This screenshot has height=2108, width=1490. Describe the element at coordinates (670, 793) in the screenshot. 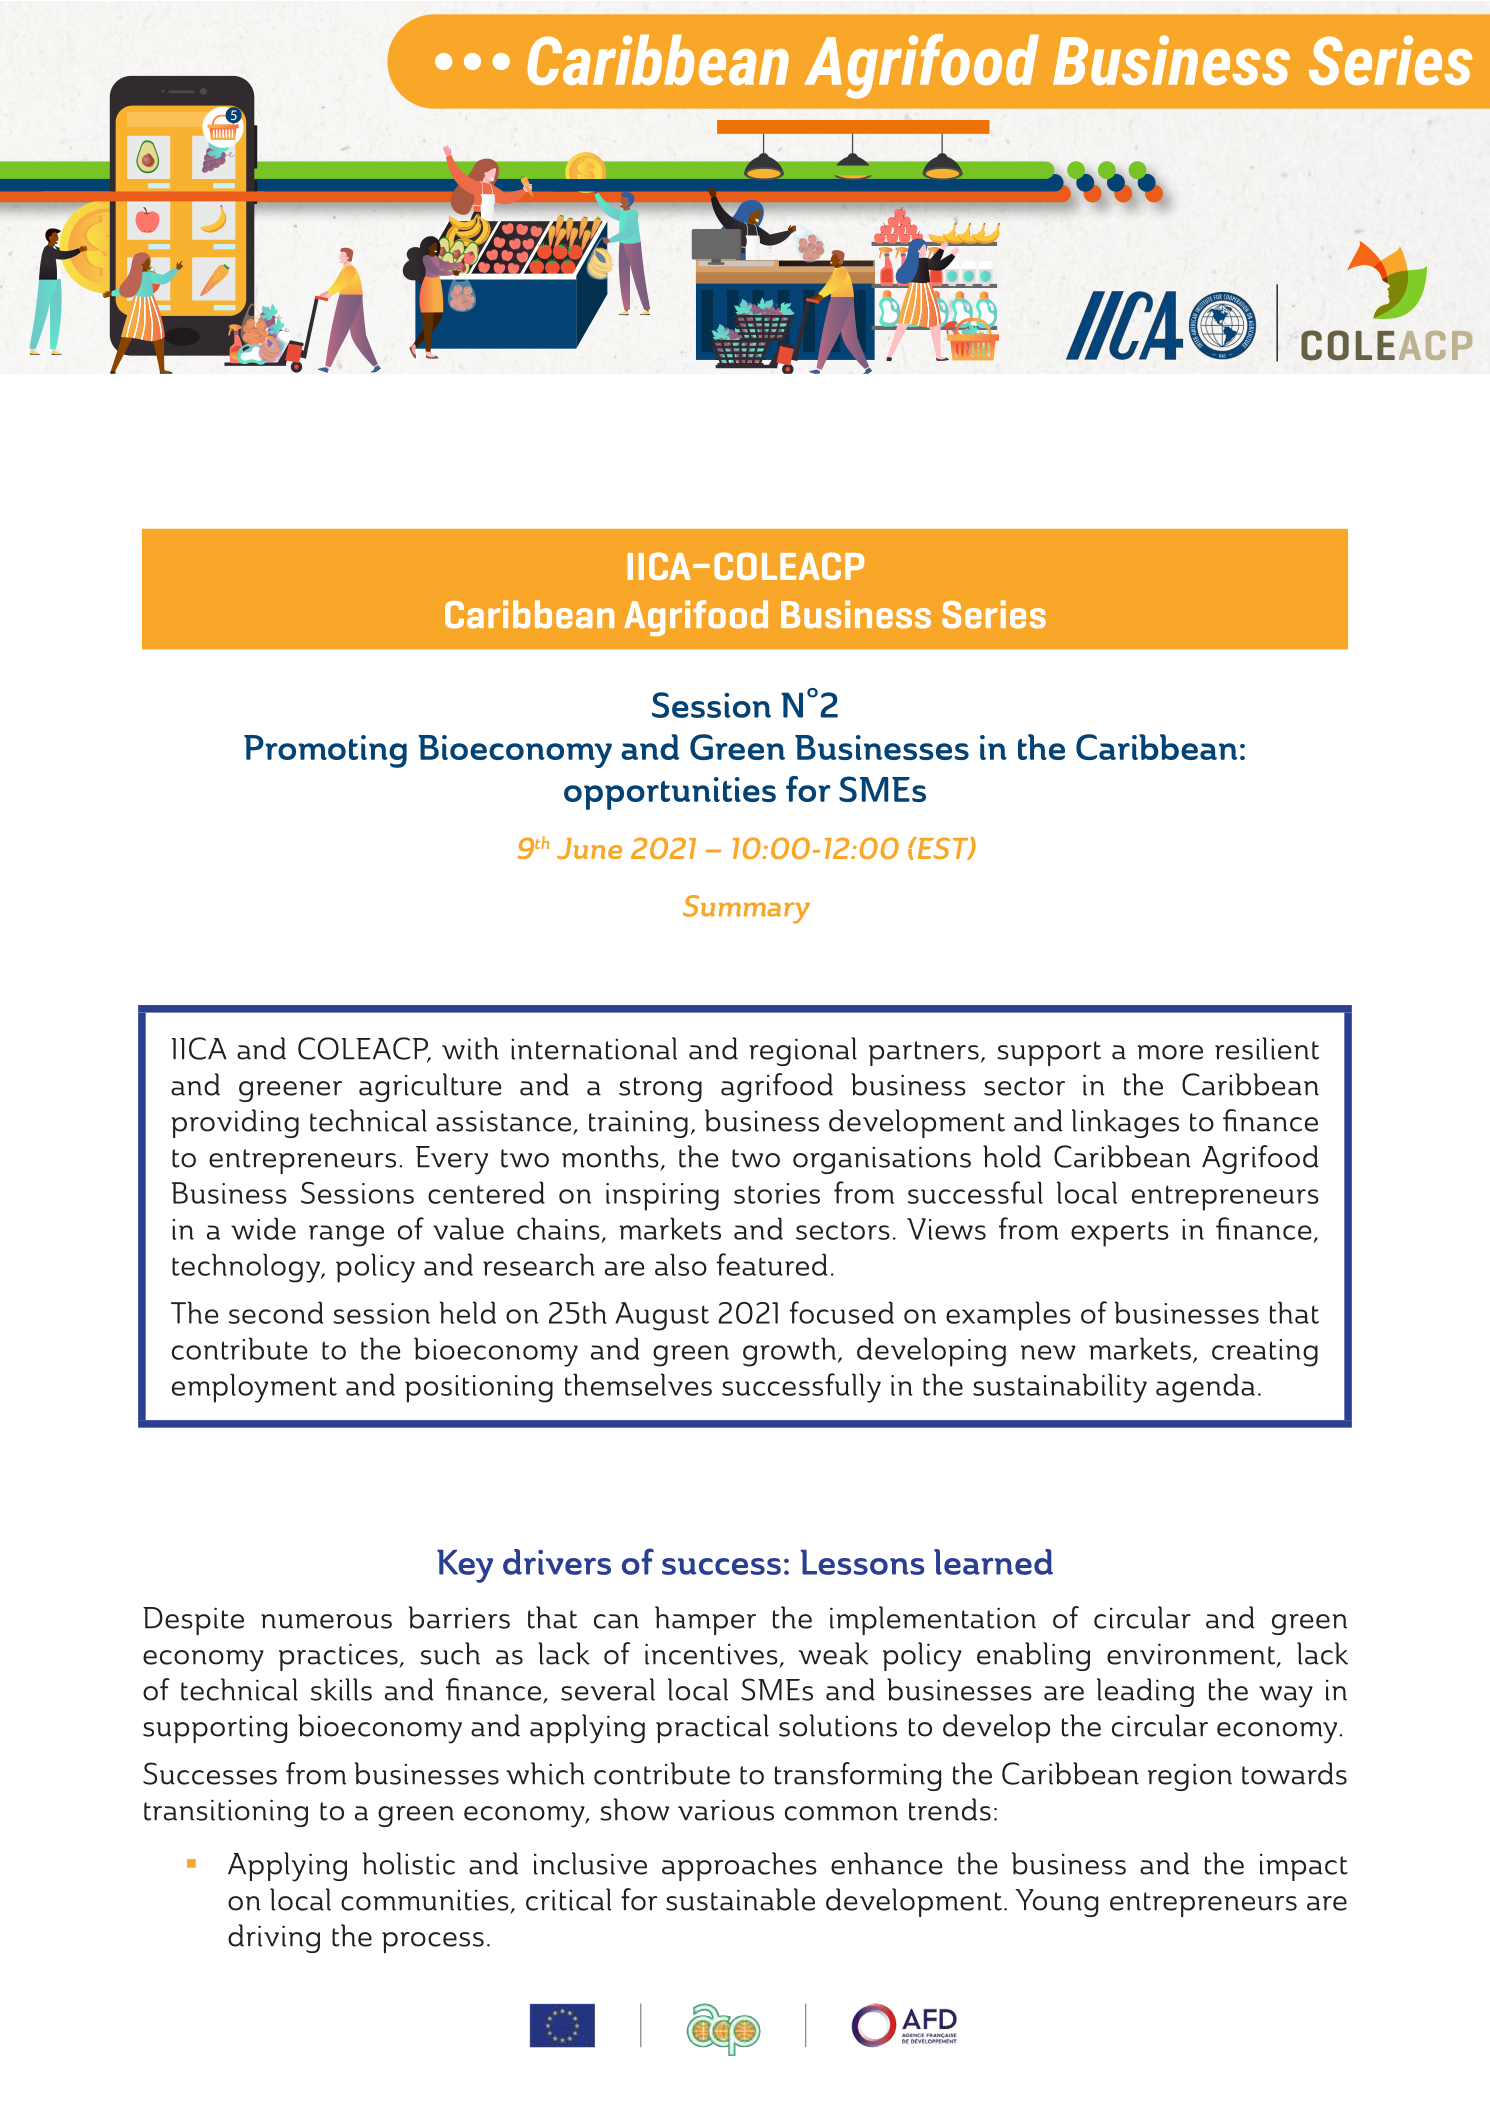

I see `opportunities` at that location.
